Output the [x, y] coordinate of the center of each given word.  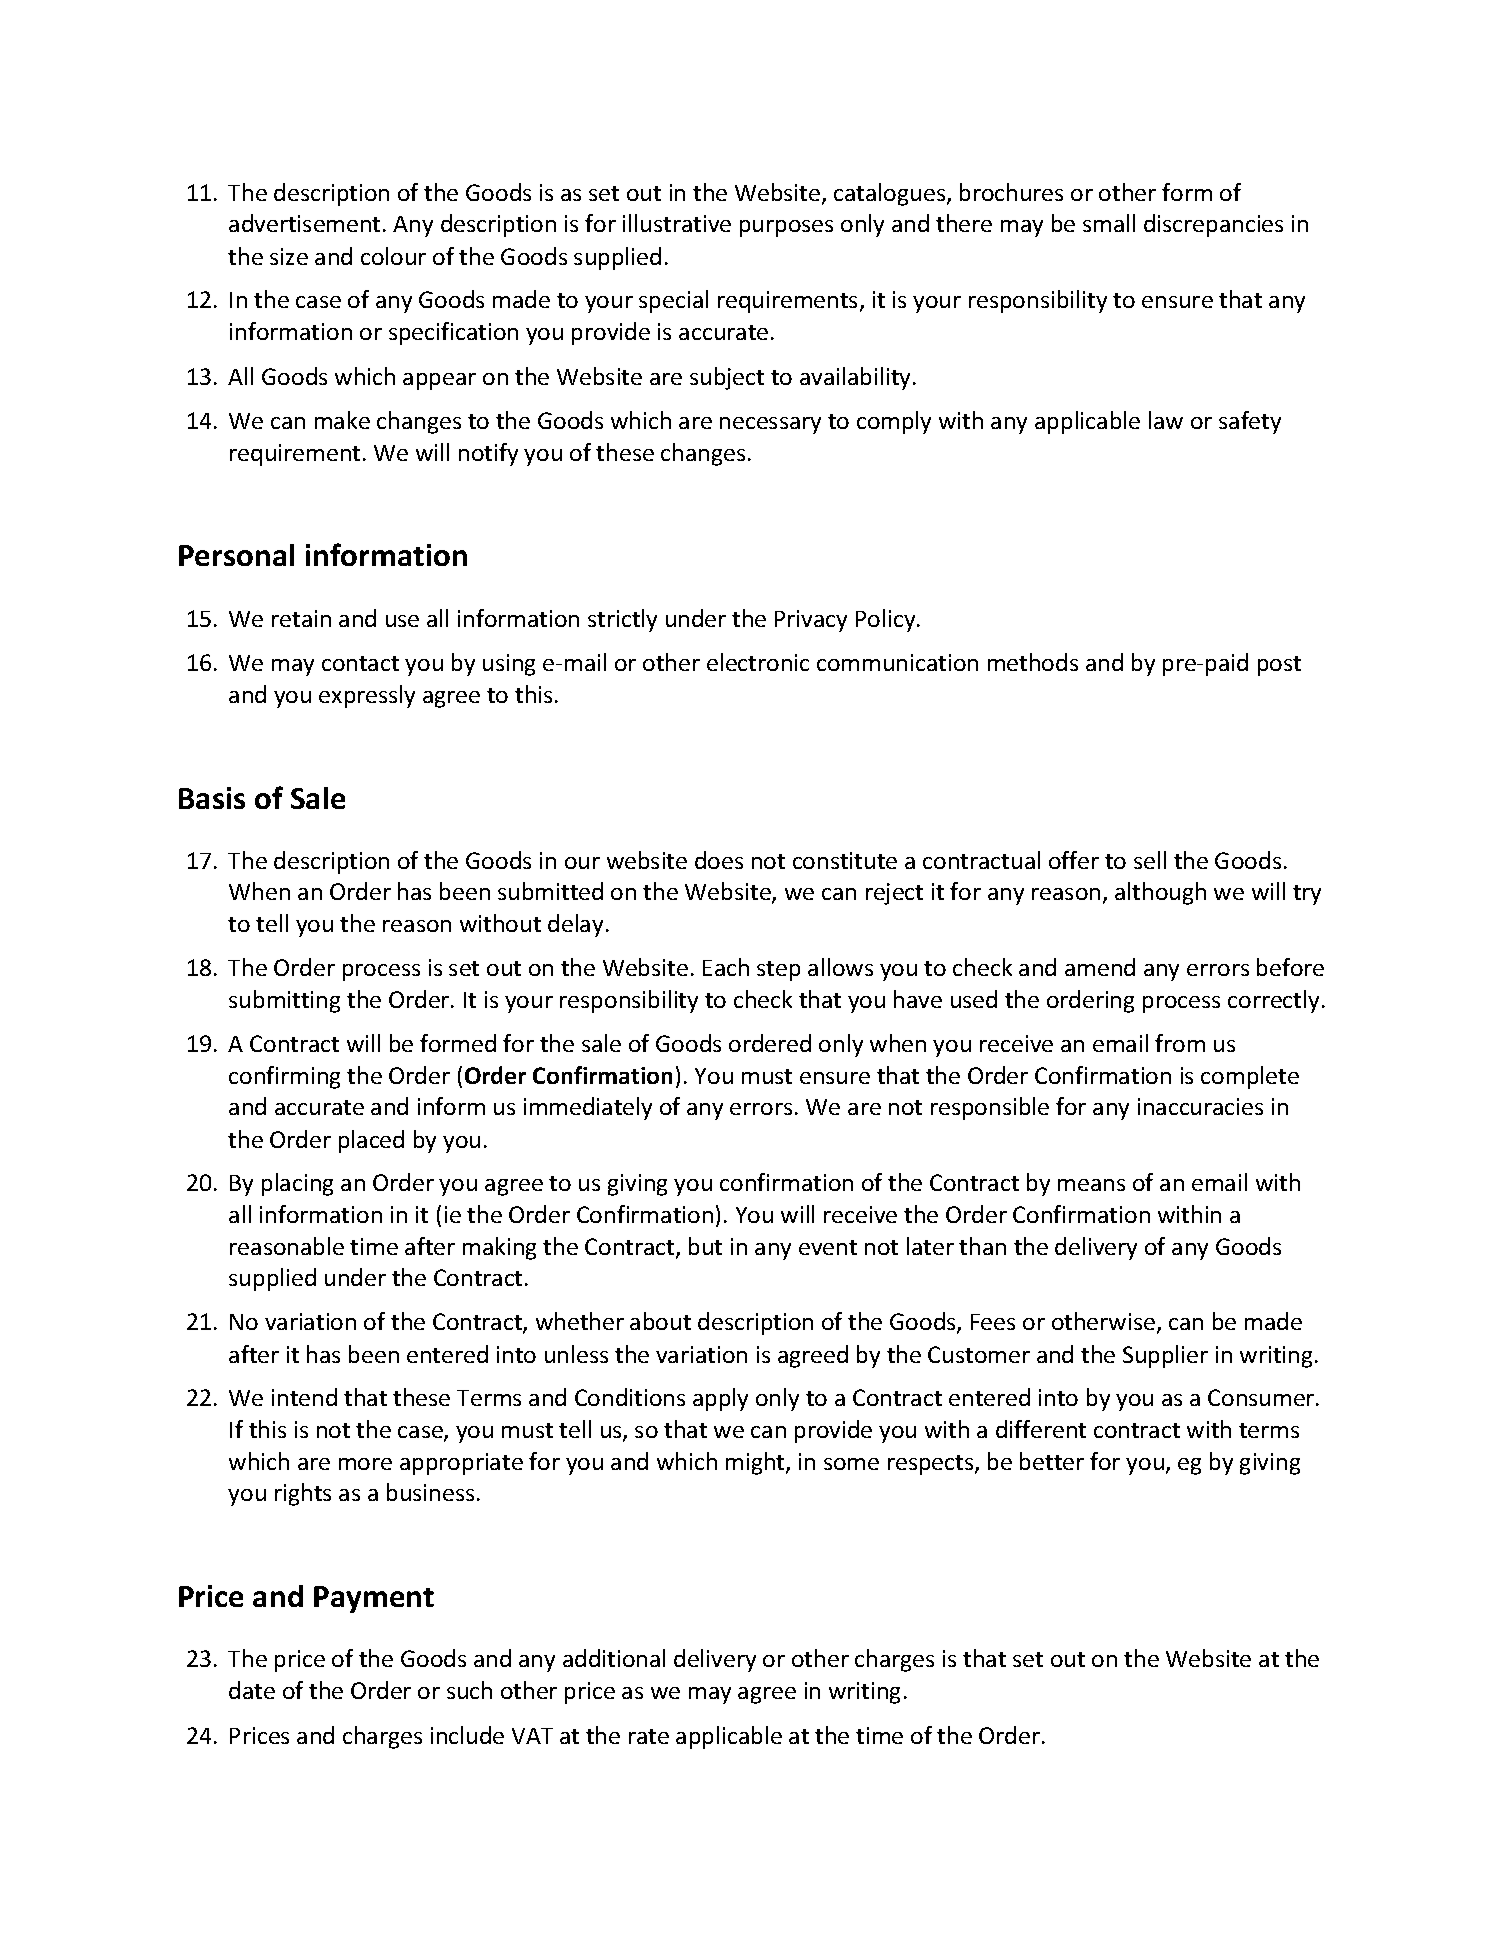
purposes [786, 228]
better [1052, 1461]
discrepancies [1213, 225]
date [252, 1690]
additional [614, 1658]
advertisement [304, 223]
